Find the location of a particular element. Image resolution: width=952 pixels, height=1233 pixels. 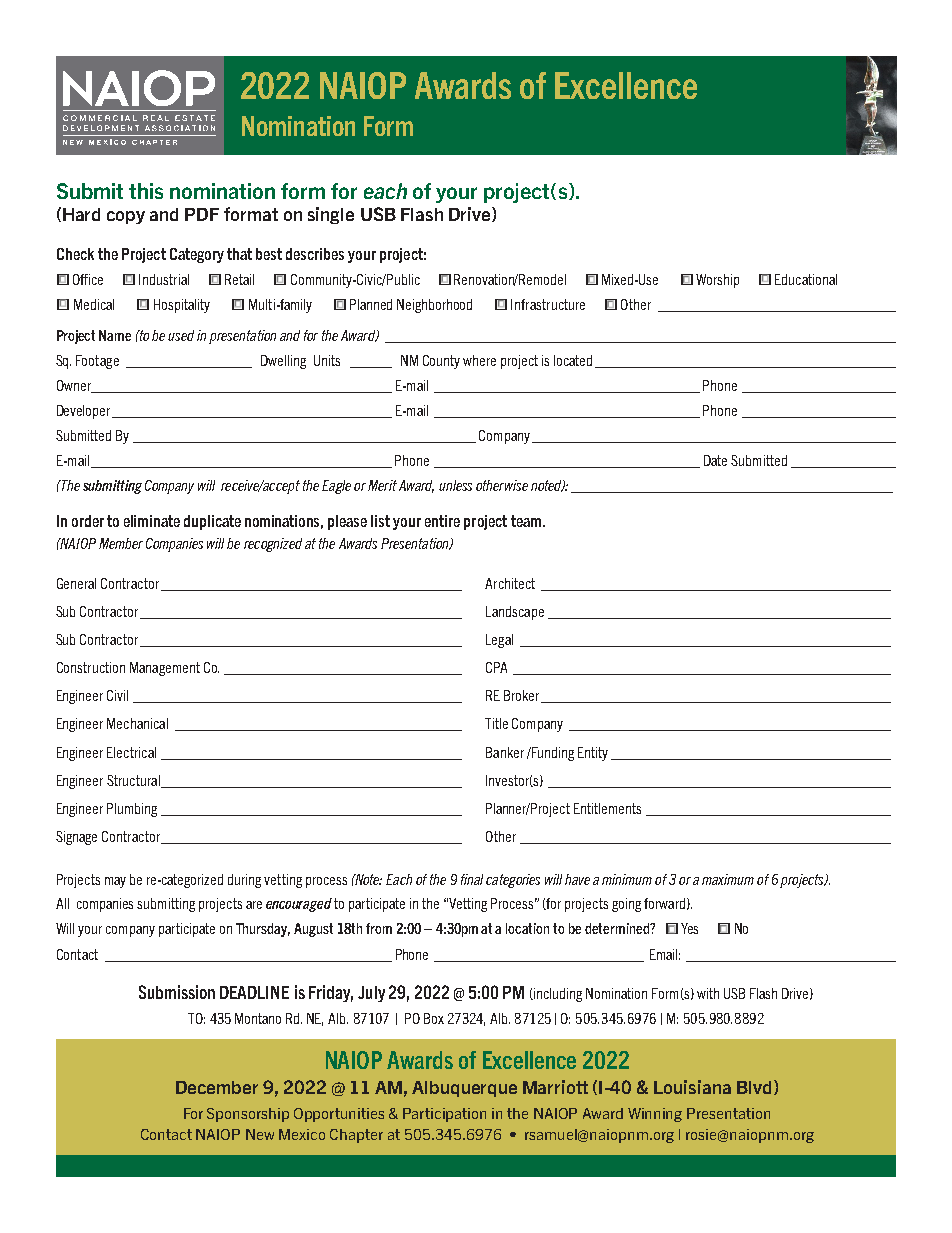

December is located at coordinates (217, 1087).
